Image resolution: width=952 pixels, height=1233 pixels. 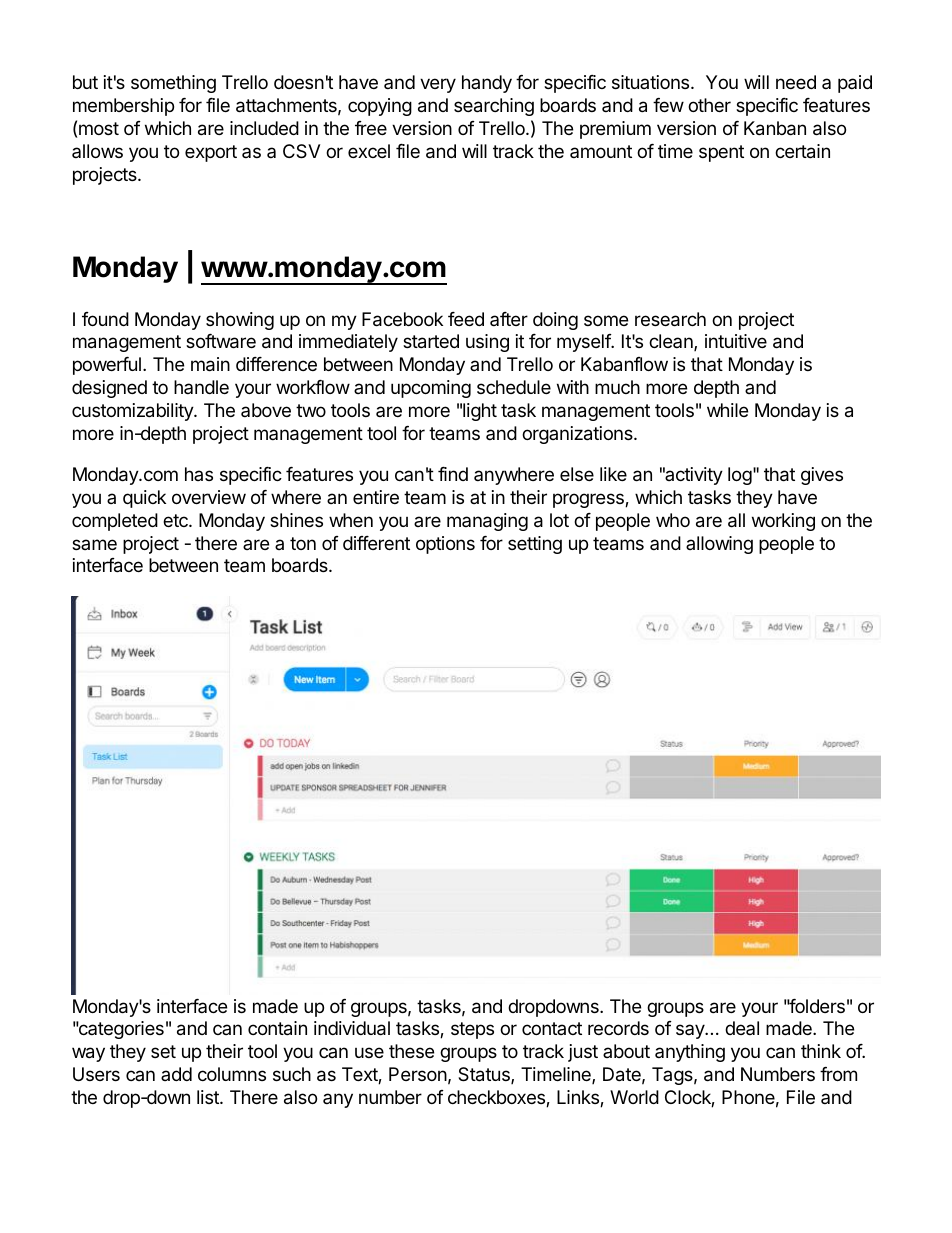 I want to click on membership, so click(x=123, y=107).
